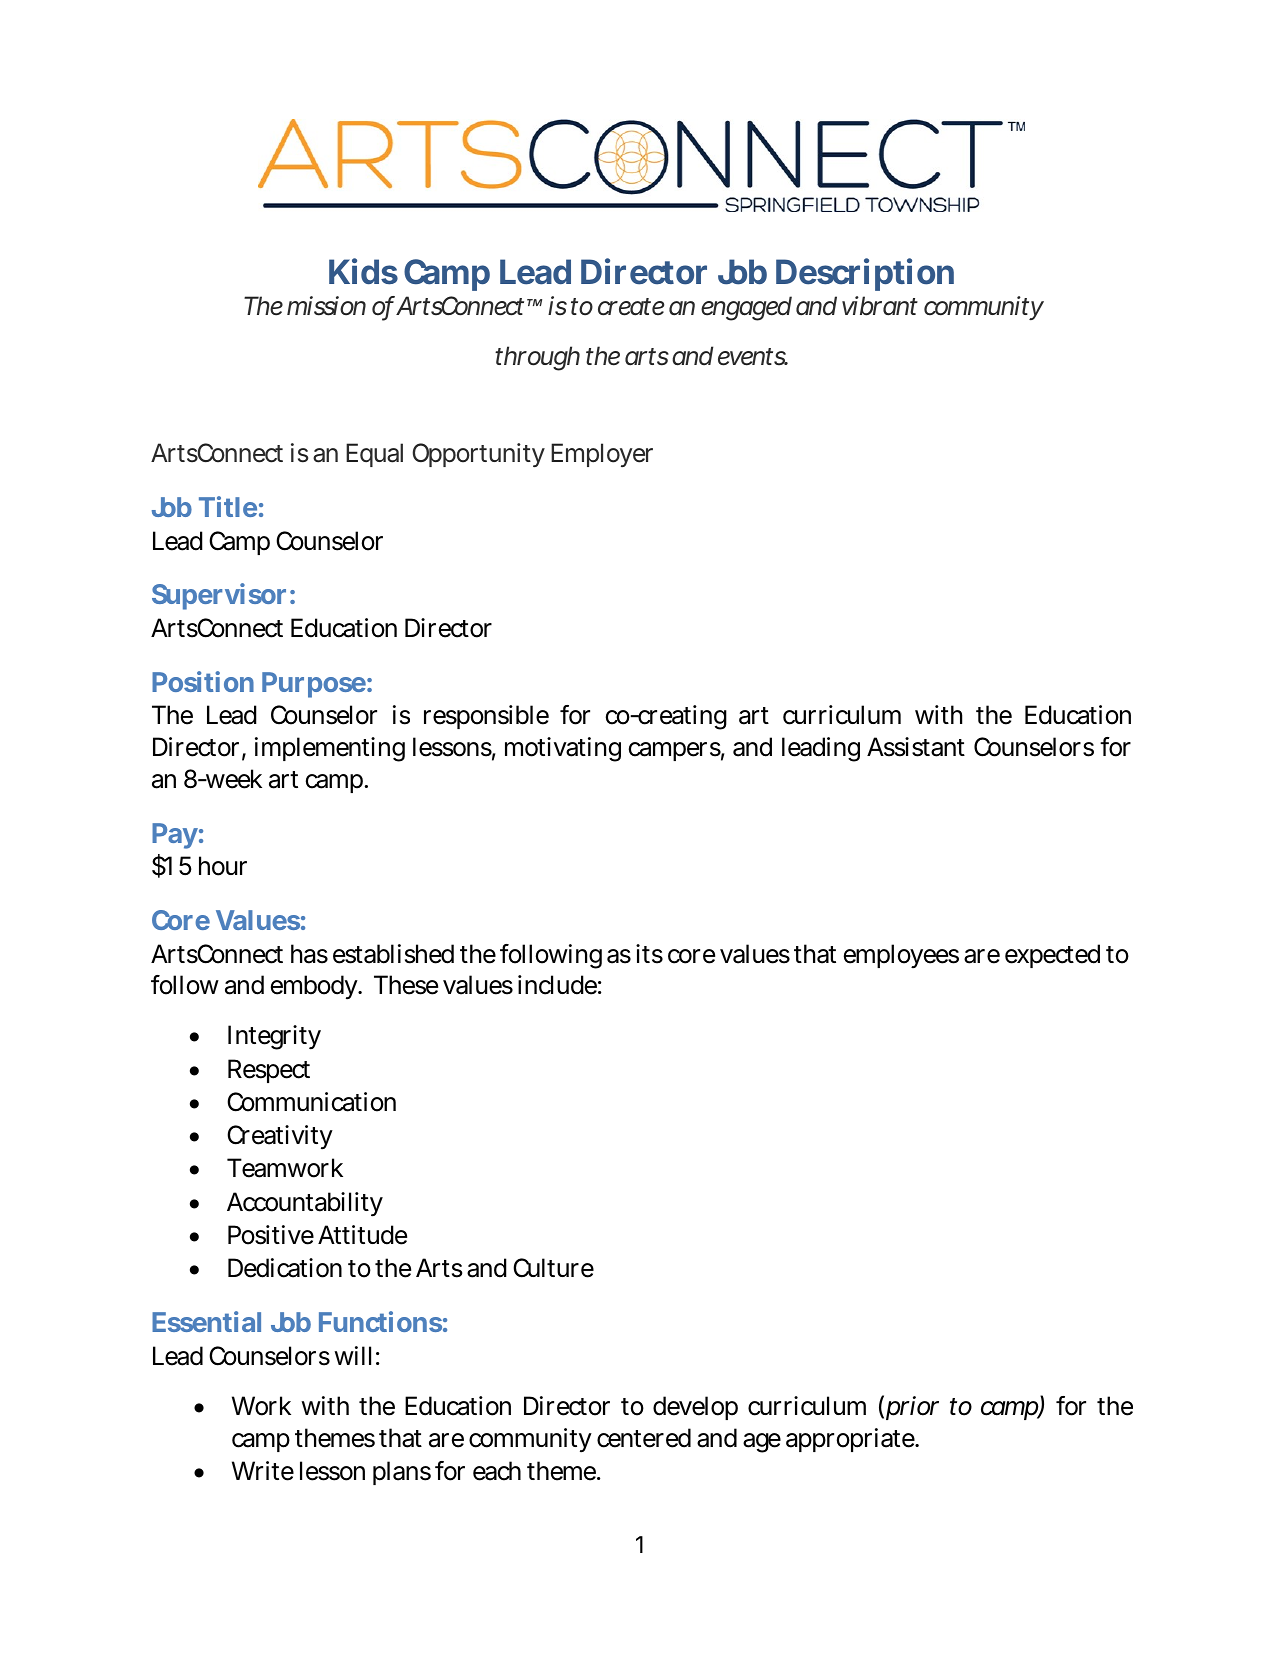 This screenshot has width=1283, height=1661. What do you see at coordinates (649, 954) in the screenshot?
I see `its` at bounding box center [649, 954].
